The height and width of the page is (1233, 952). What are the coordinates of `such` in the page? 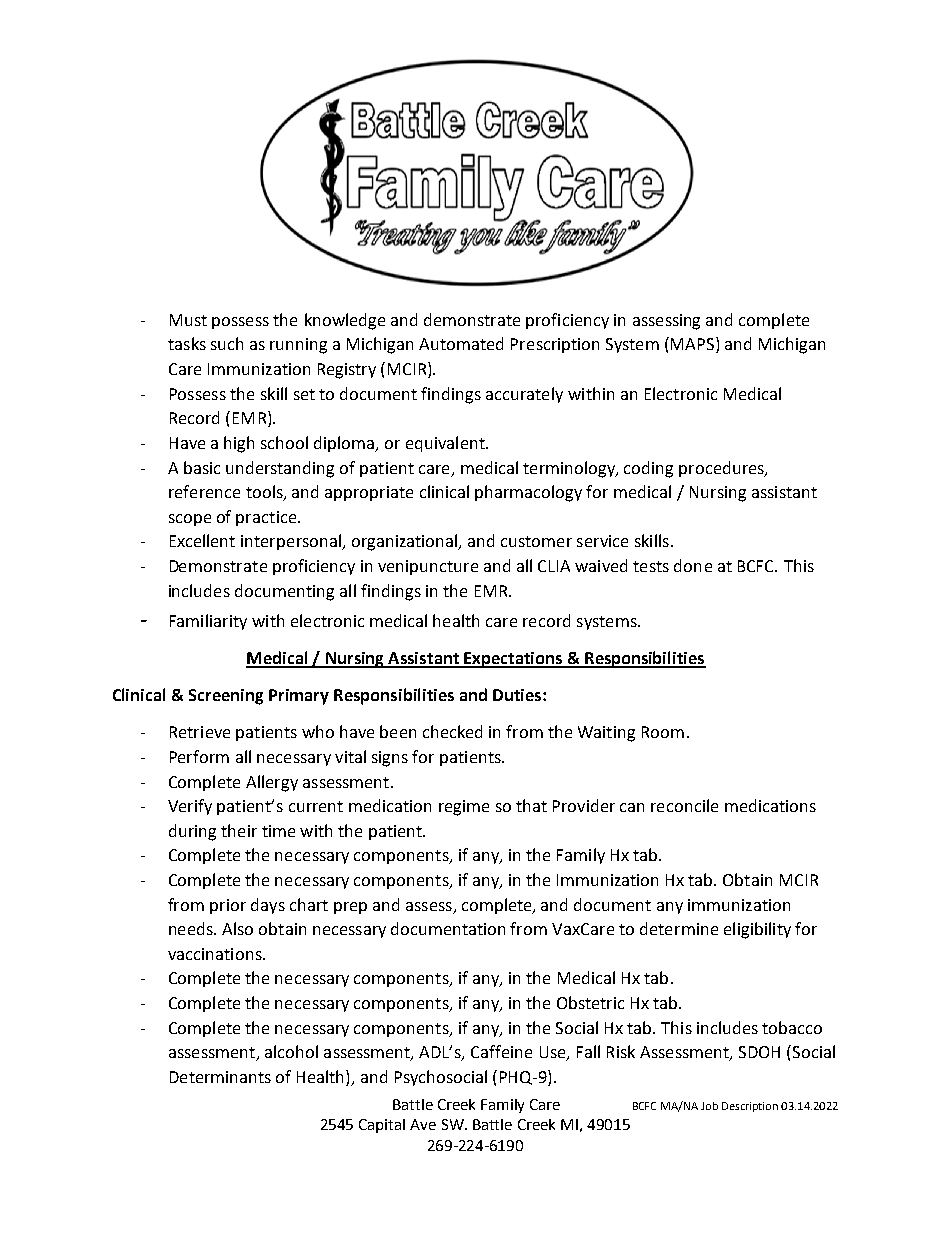 It's located at (227, 343).
